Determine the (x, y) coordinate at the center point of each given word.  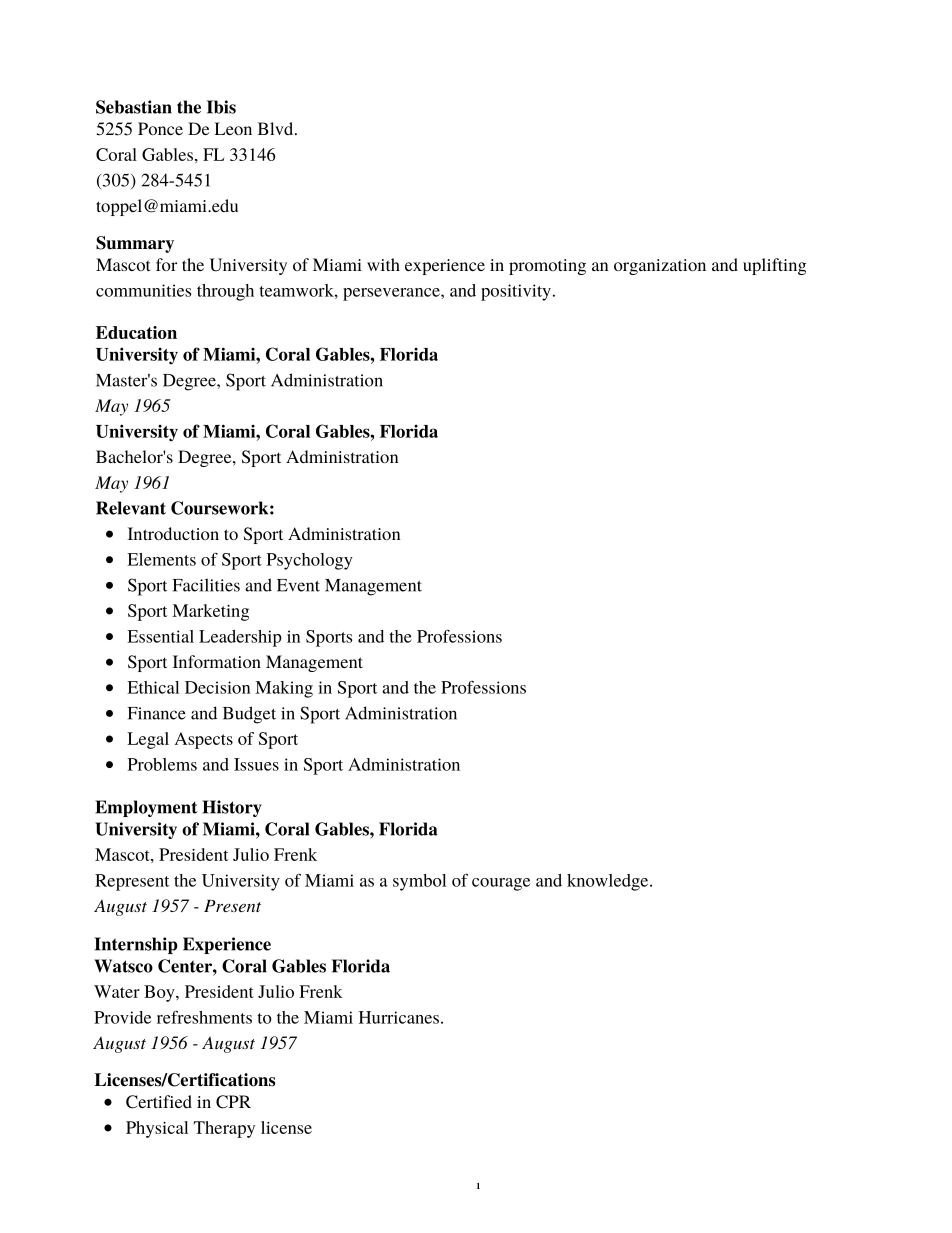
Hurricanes (400, 1017)
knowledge (609, 882)
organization (660, 267)
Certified (159, 1102)
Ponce (160, 128)
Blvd (277, 128)
